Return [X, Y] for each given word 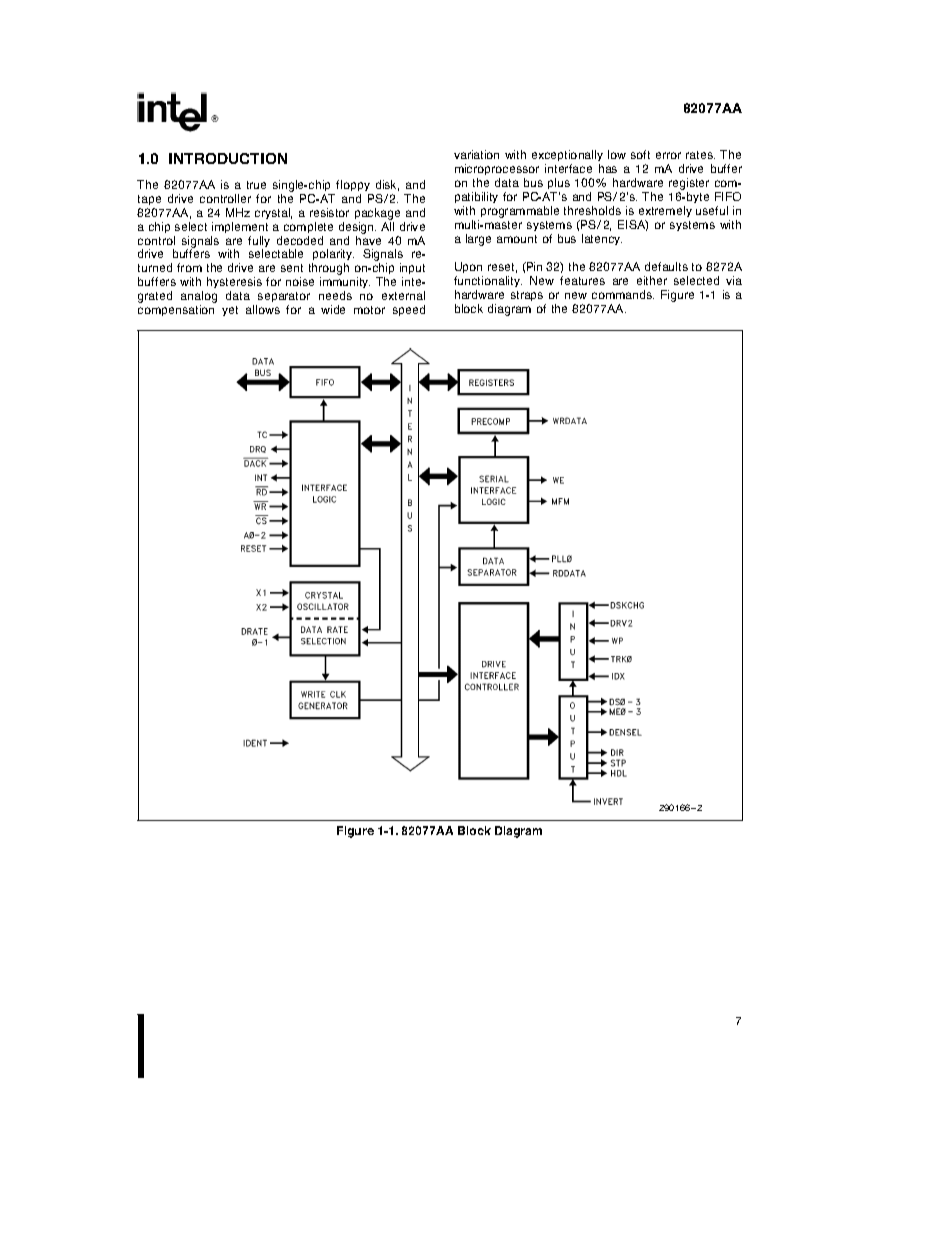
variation [476, 154]
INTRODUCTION [228, 158]
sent [292, 268]
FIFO [728, 196]
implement [240, 227]
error [668, 155]
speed [409, 310]
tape [149, 200]
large [478, 240]
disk [387, 185]
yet [230, 311]
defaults [666, 266]
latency [602, 239]
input [412, 270]
